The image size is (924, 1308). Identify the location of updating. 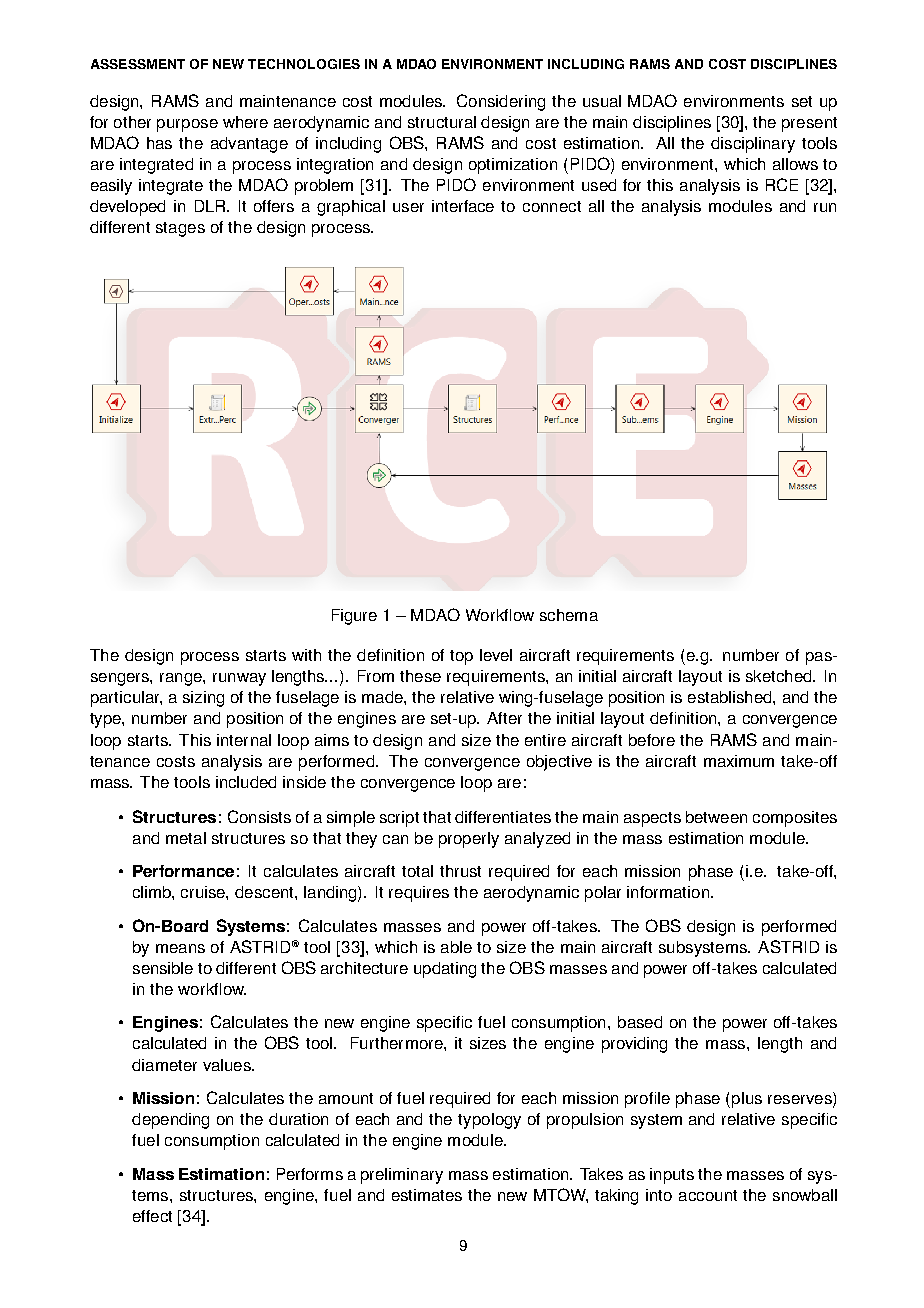
(445, 970).
